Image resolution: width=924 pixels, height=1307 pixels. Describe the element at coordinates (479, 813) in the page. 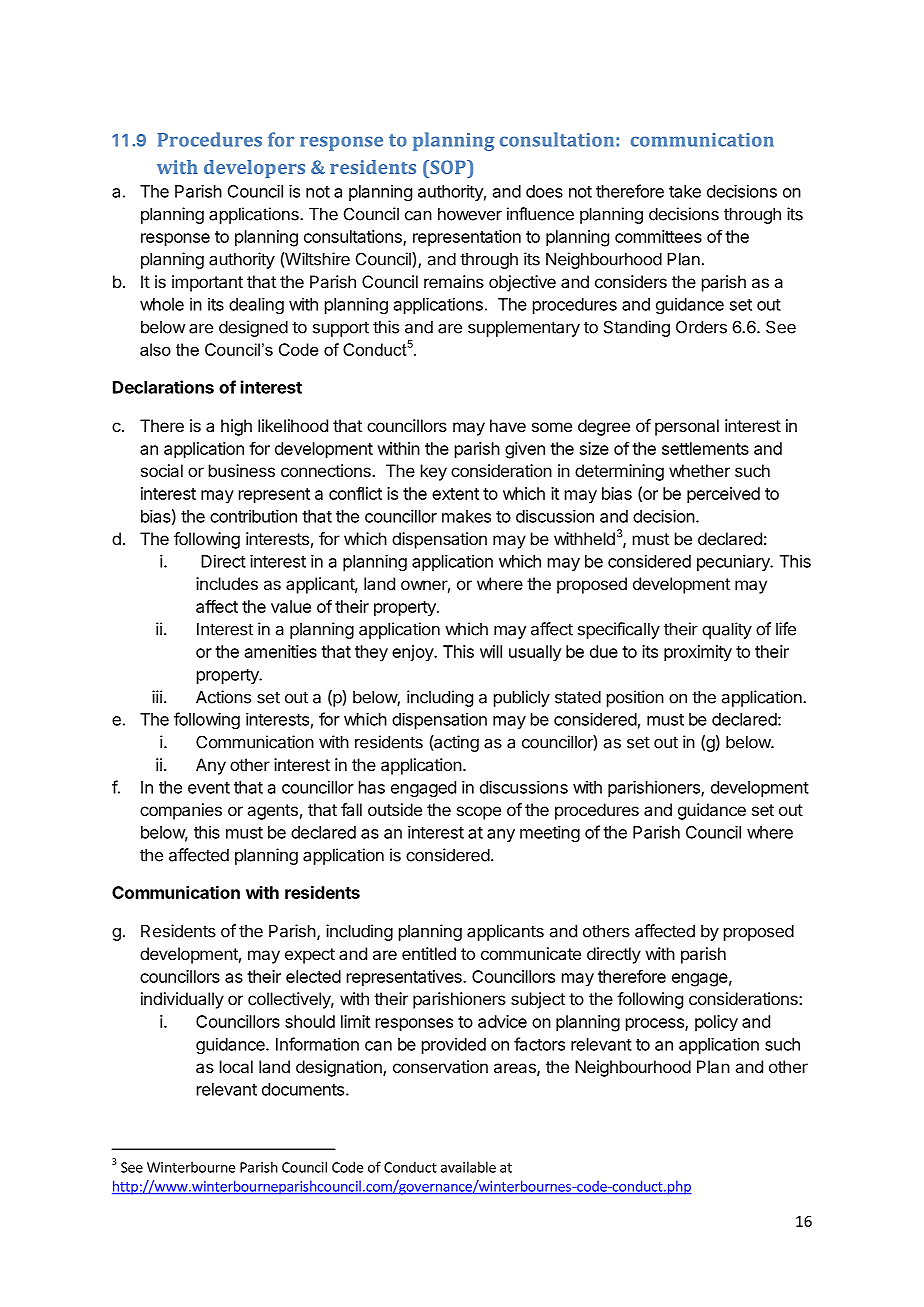

I see `scope` at that location.
